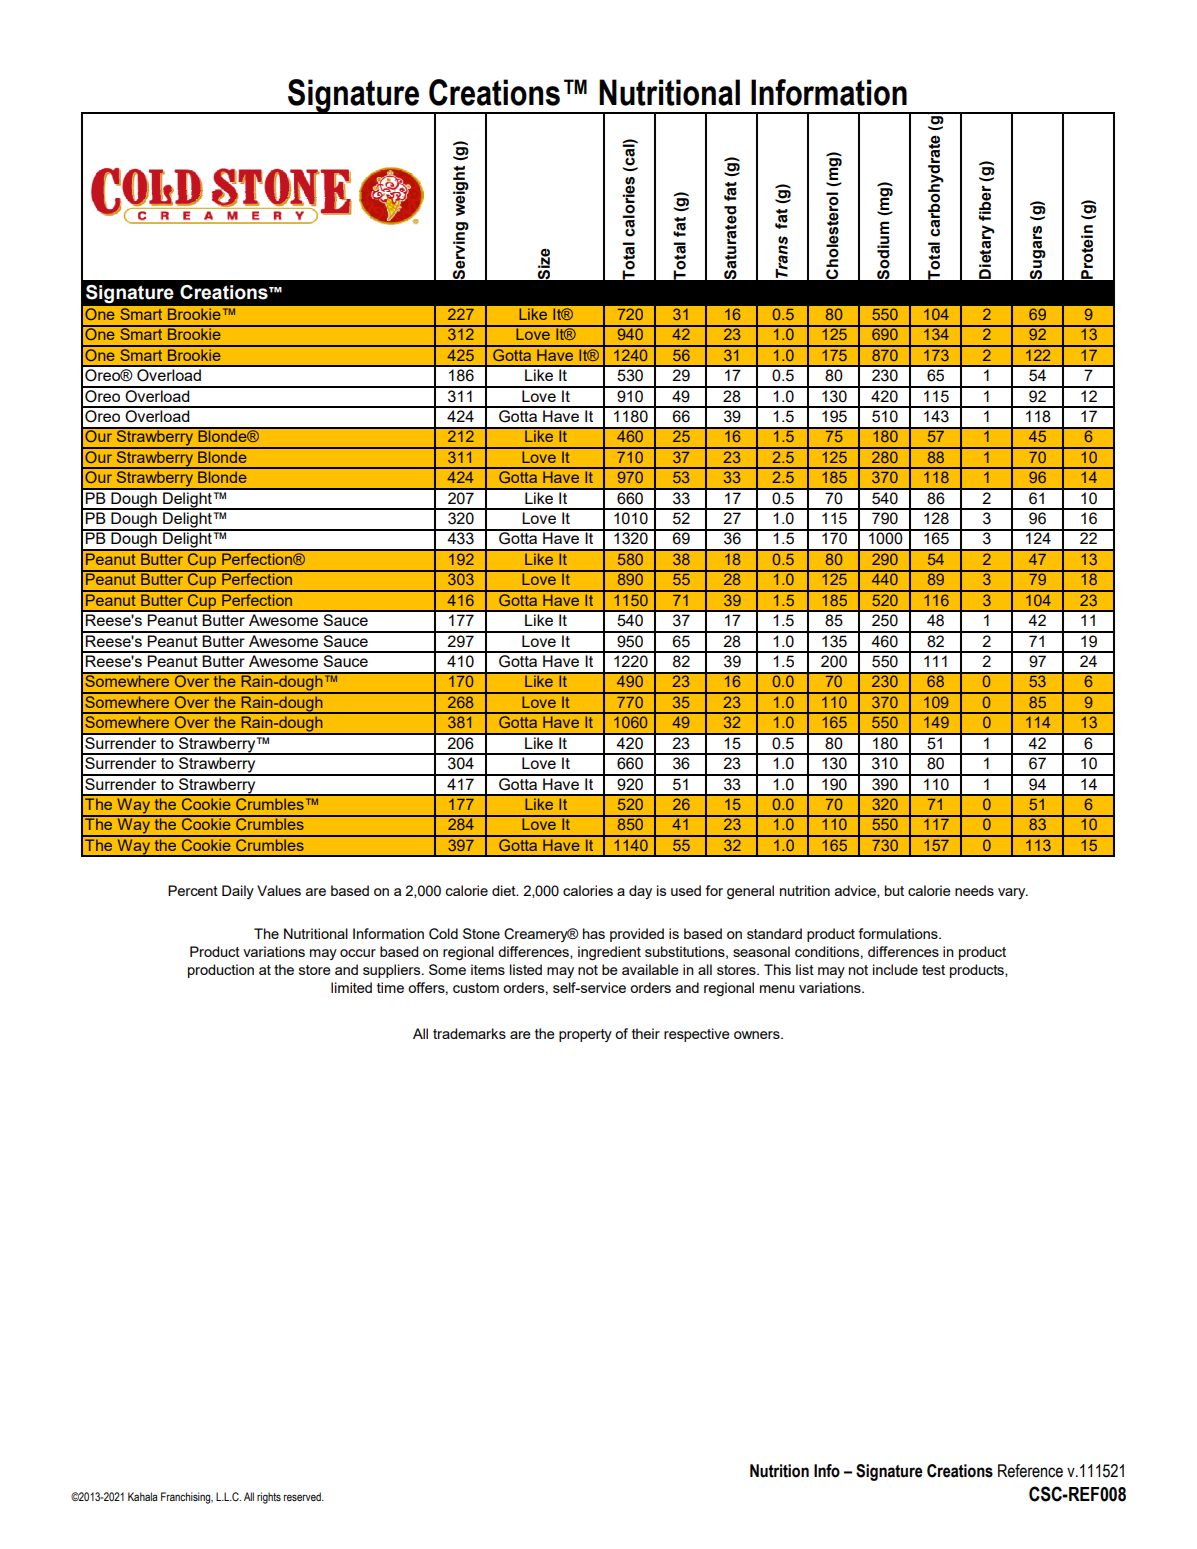 This screenshot has width=1197, height=1549. What do you see at coordinates (303, 1496) in the screenshot?
I see `reserved` at bounding box center [303, 1496].
